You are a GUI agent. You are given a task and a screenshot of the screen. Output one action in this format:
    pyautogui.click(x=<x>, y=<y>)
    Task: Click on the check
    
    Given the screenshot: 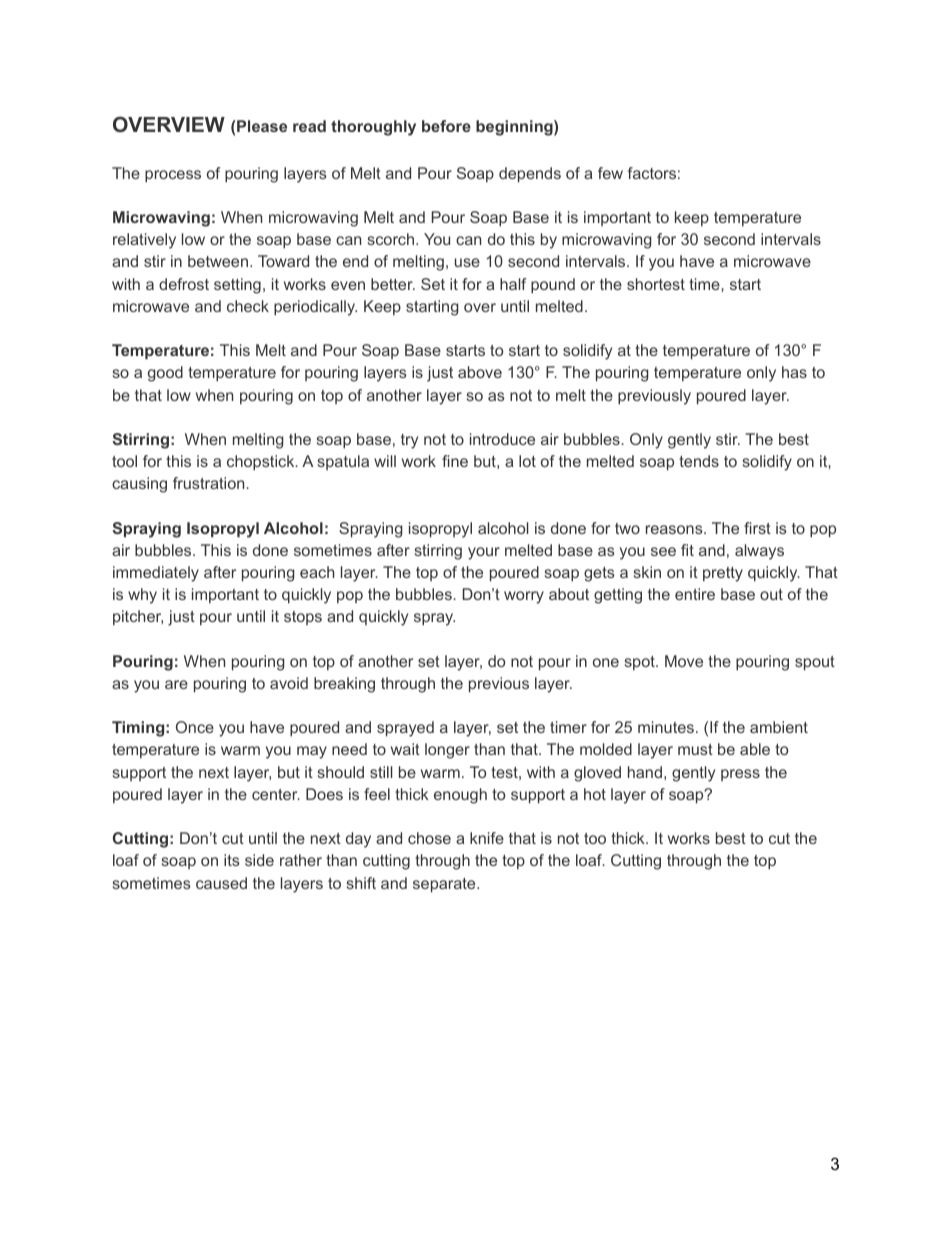 What is the action you would take?
    pyautogui.click(x=248, y=306)
